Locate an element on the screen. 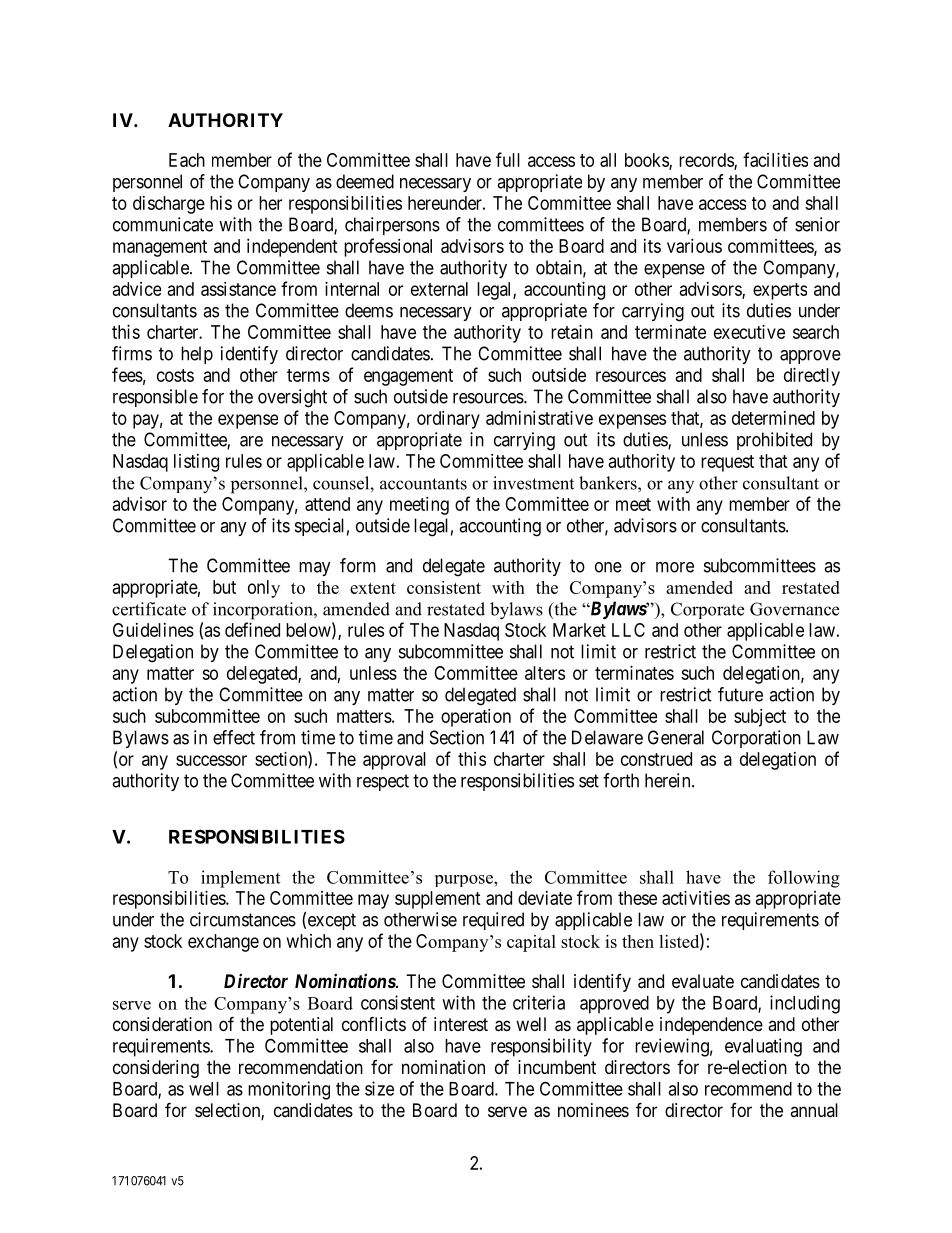 This screenshot has width=952, height=1233. alters is located at coordinates (545, 673).
